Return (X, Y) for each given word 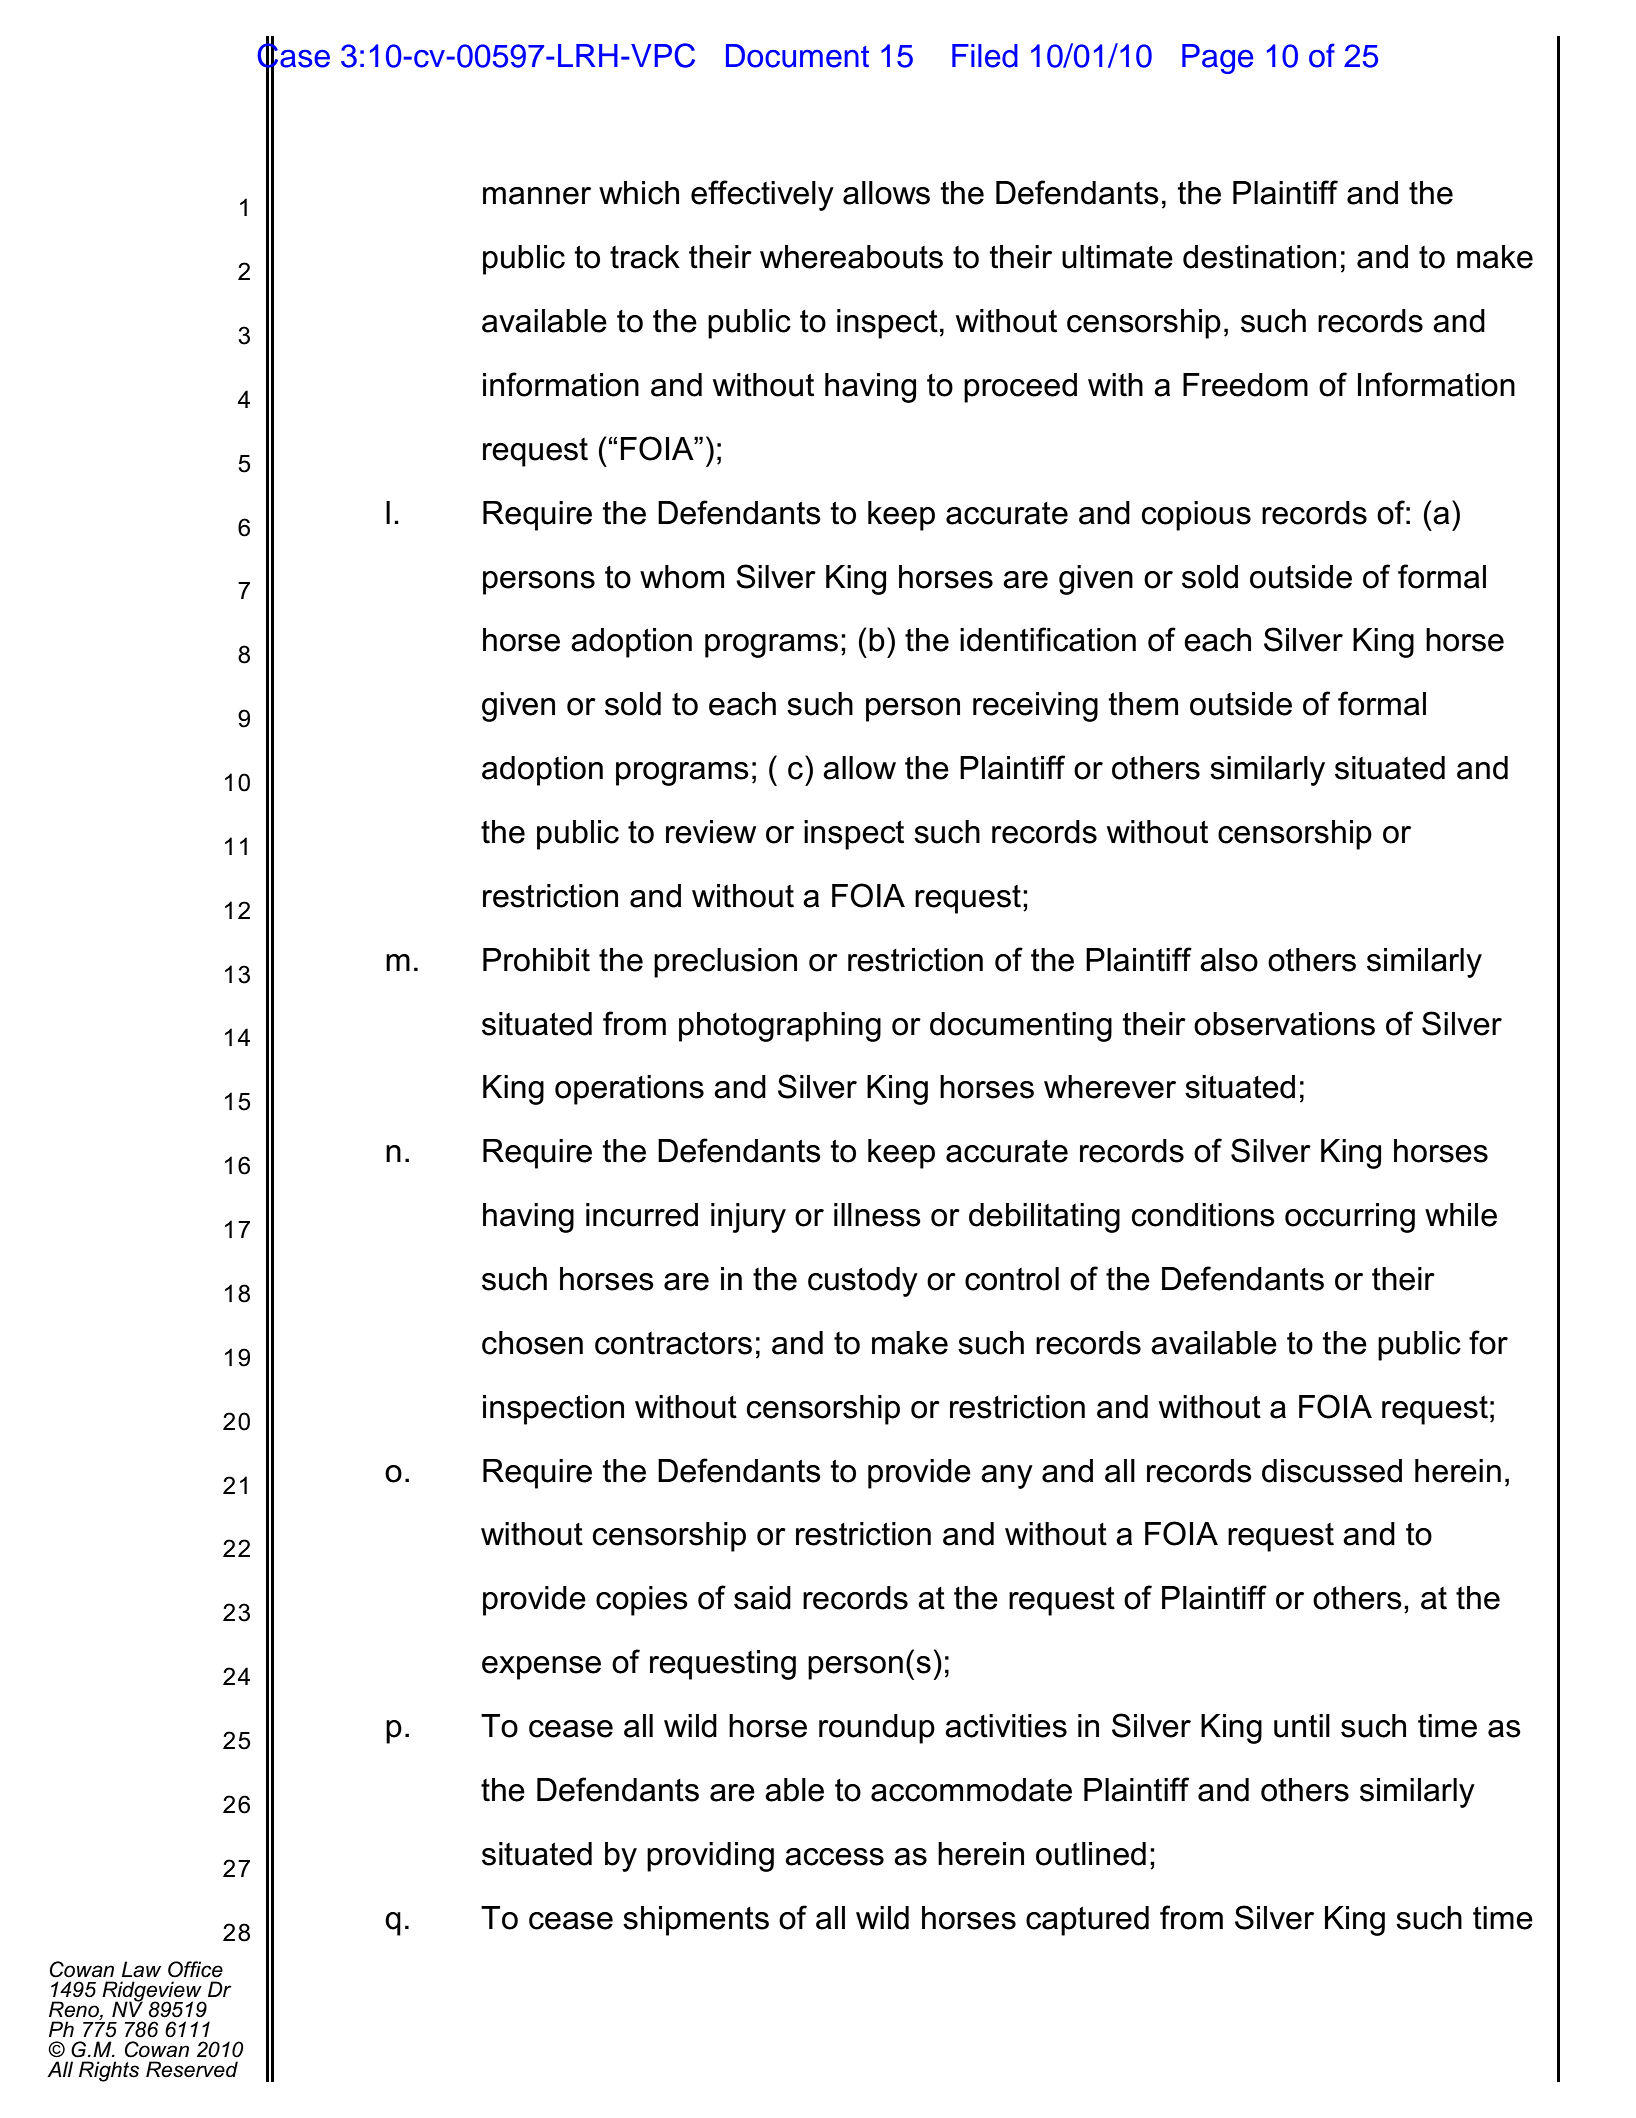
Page (1217, 59)
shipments (696, 1921)
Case (293, 55)
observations (1284, 1024)
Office (195, 1969)
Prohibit (536, 960)
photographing (780, 1027)
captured (1087, 1921)
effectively (762, 195)
